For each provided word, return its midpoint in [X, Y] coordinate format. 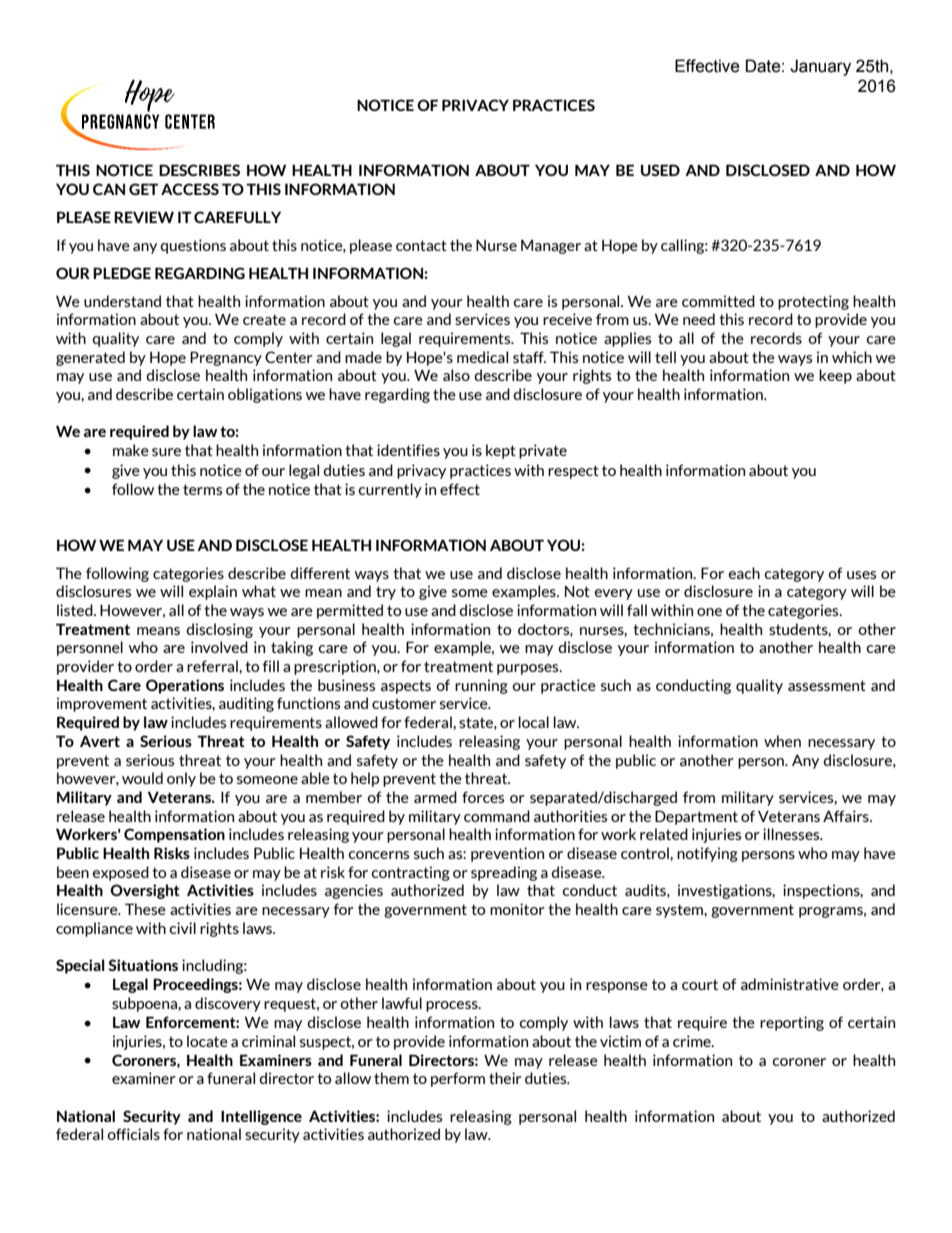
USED [660, 170]
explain [213, 592]
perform [458, 1079]
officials [133, 1134]
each [744, 573]
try [386, 593]
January [820, 67]
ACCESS [190, 189]
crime [693, 1041]
